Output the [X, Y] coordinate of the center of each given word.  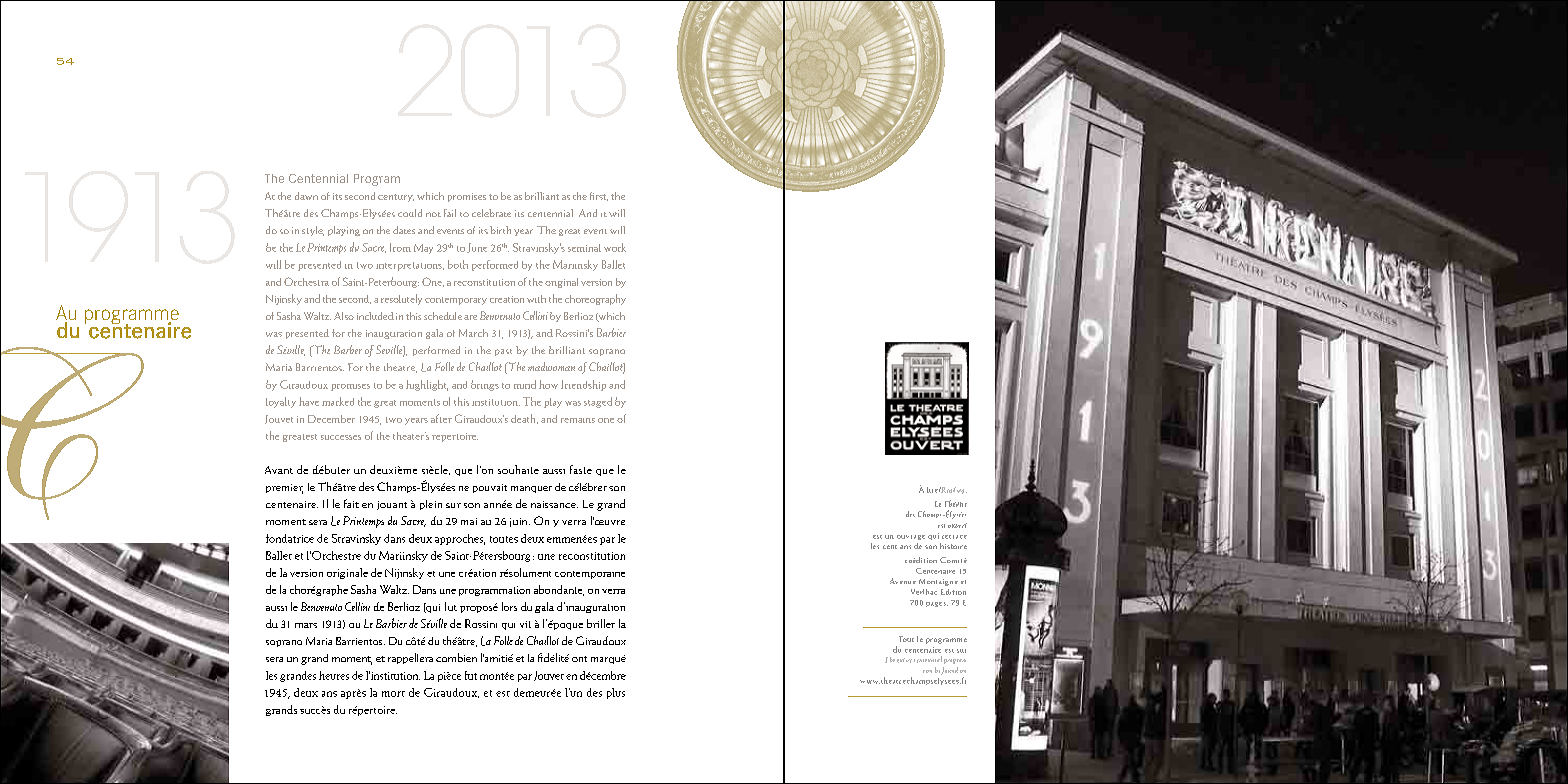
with [536, 299]
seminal [584, 248]
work [615, 247]
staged [598, 402]
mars [306, 625]
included [375, 316]
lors [509, 606]
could [410, 213]
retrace [954, 537]
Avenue [903, 581]
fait [351, 503]
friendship [583, 385]
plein [431, 505]
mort [393, 694]
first [599, 196]
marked [338, 401]
